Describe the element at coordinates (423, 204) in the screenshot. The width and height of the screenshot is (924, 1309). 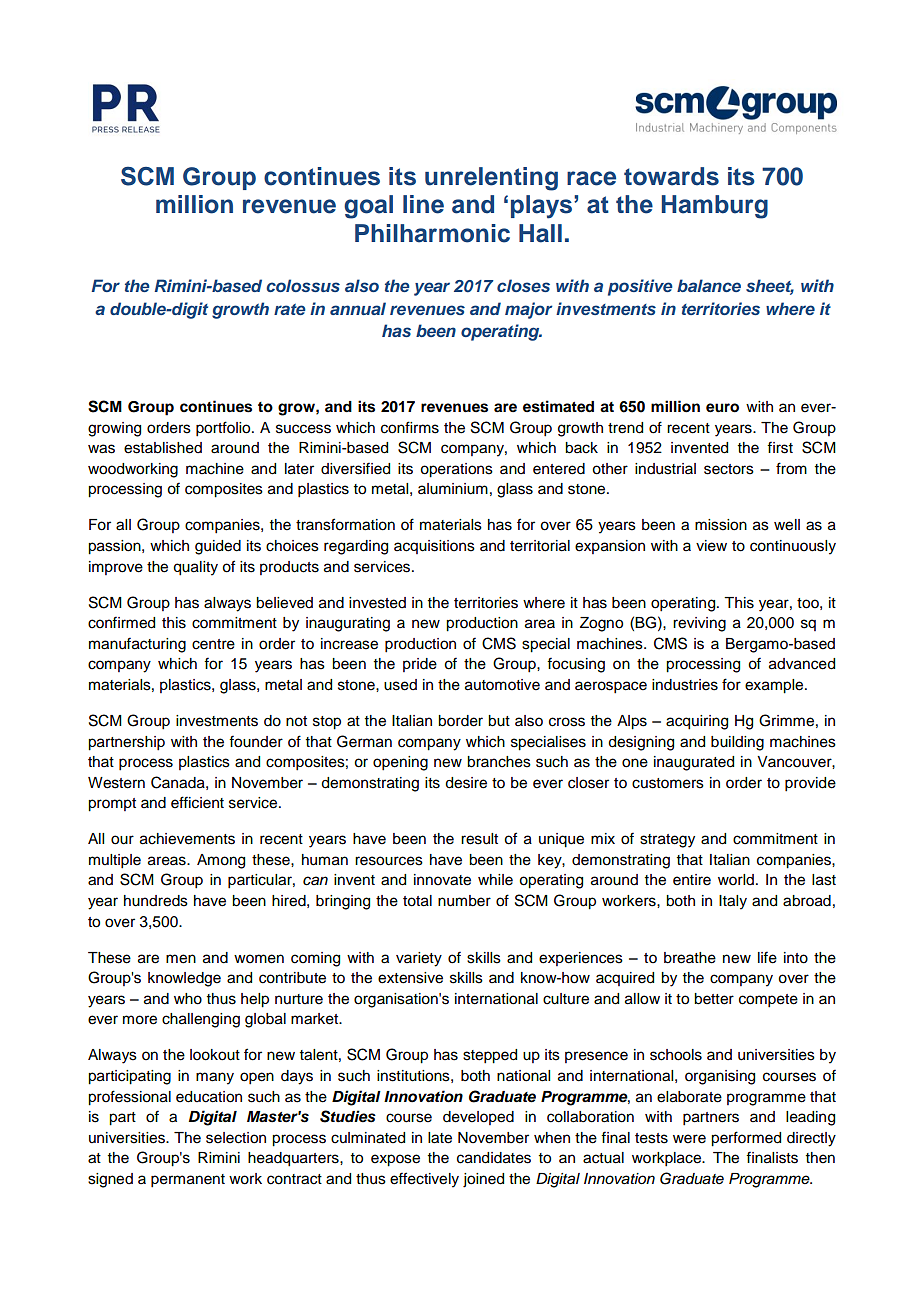
I see `line` at that location.
